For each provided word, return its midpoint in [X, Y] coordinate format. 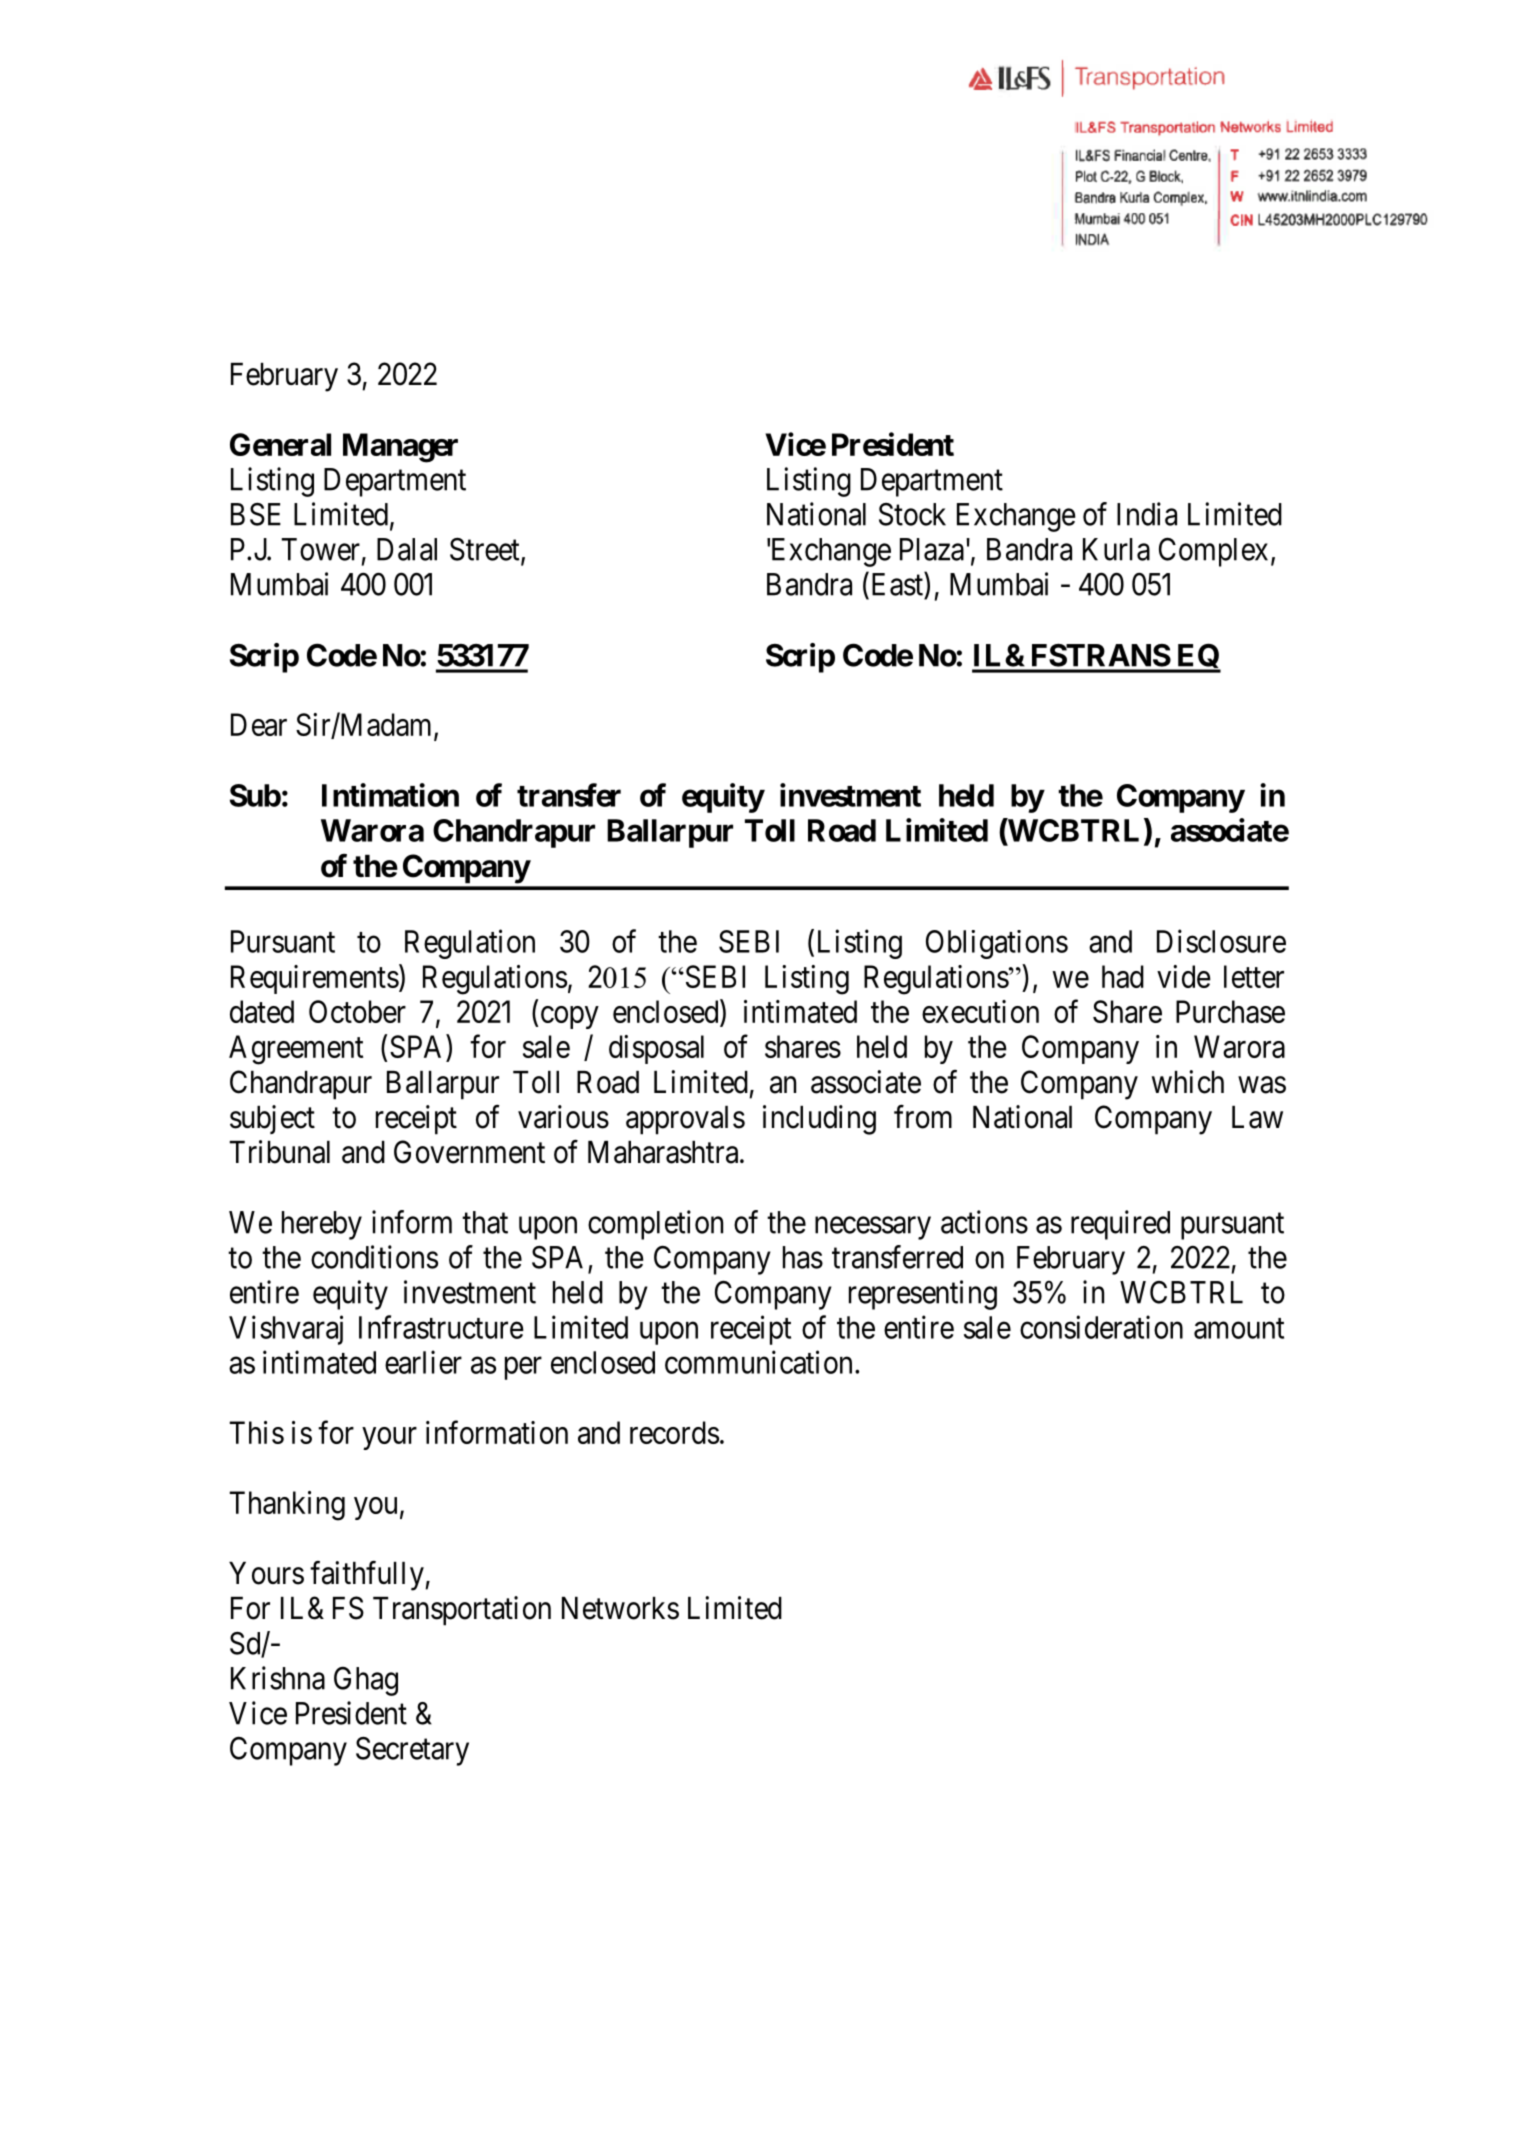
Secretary [412, 1751]
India [1147, 514]
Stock [912, 514]
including [819, 1120]
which [1188, 1082]
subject [272, 1119]
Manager [400, 448]
